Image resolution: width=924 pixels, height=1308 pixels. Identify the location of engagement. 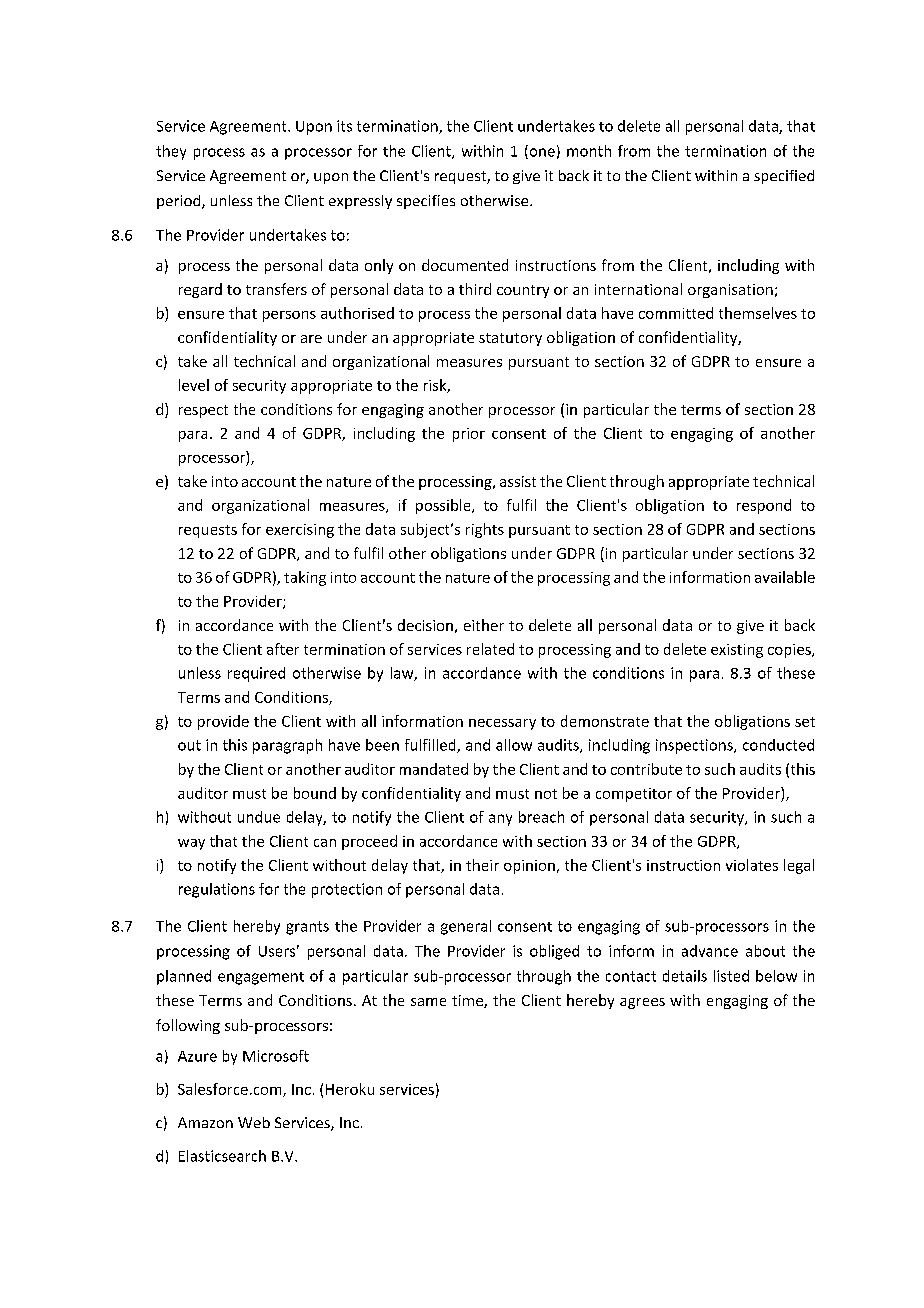
(261, 978).
